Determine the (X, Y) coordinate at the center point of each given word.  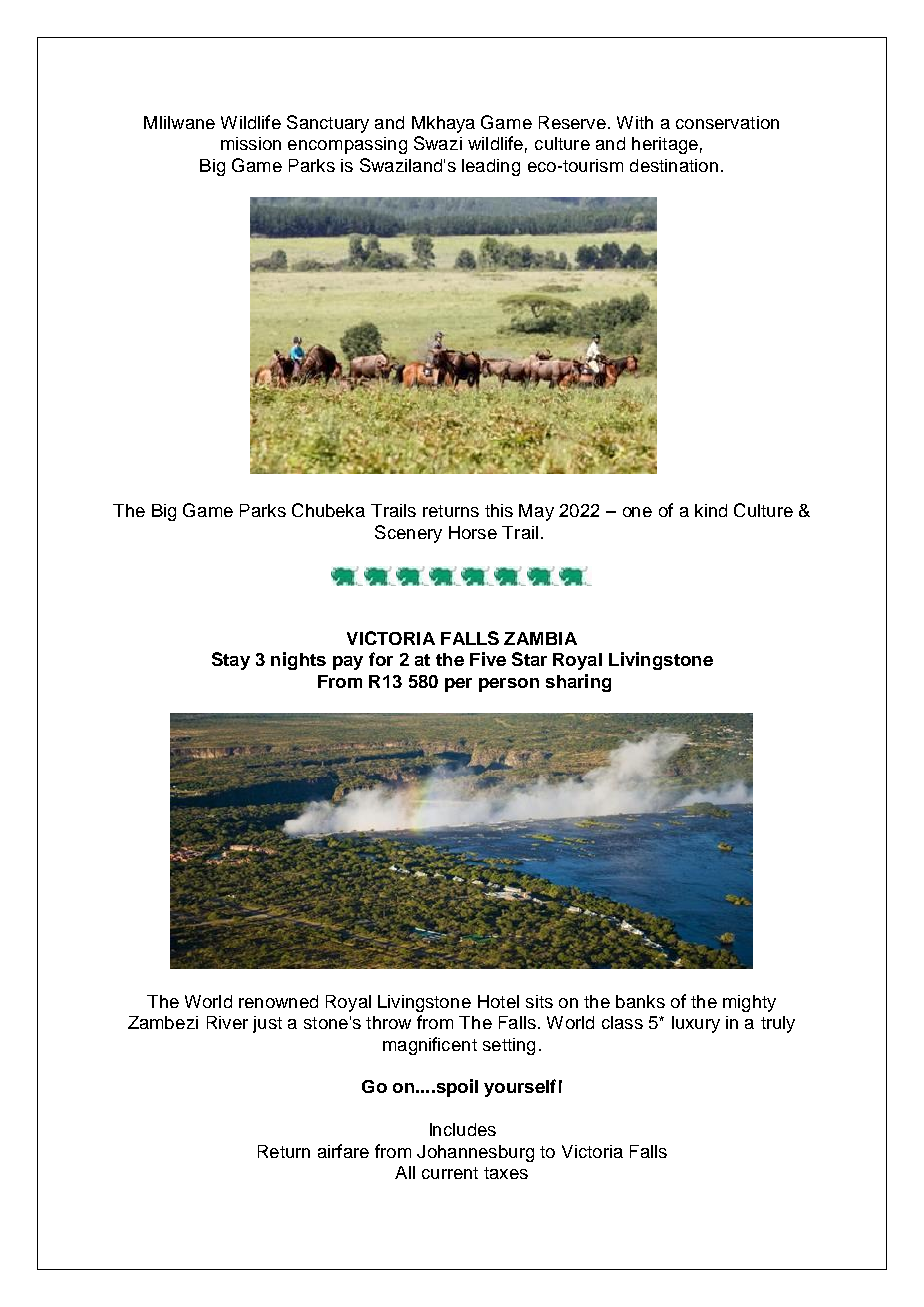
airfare (343, 1151)
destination (674, 165)
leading (491, 167)
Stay (231, 661)
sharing (578, 683)
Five (488, 659)
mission (251, 143)
